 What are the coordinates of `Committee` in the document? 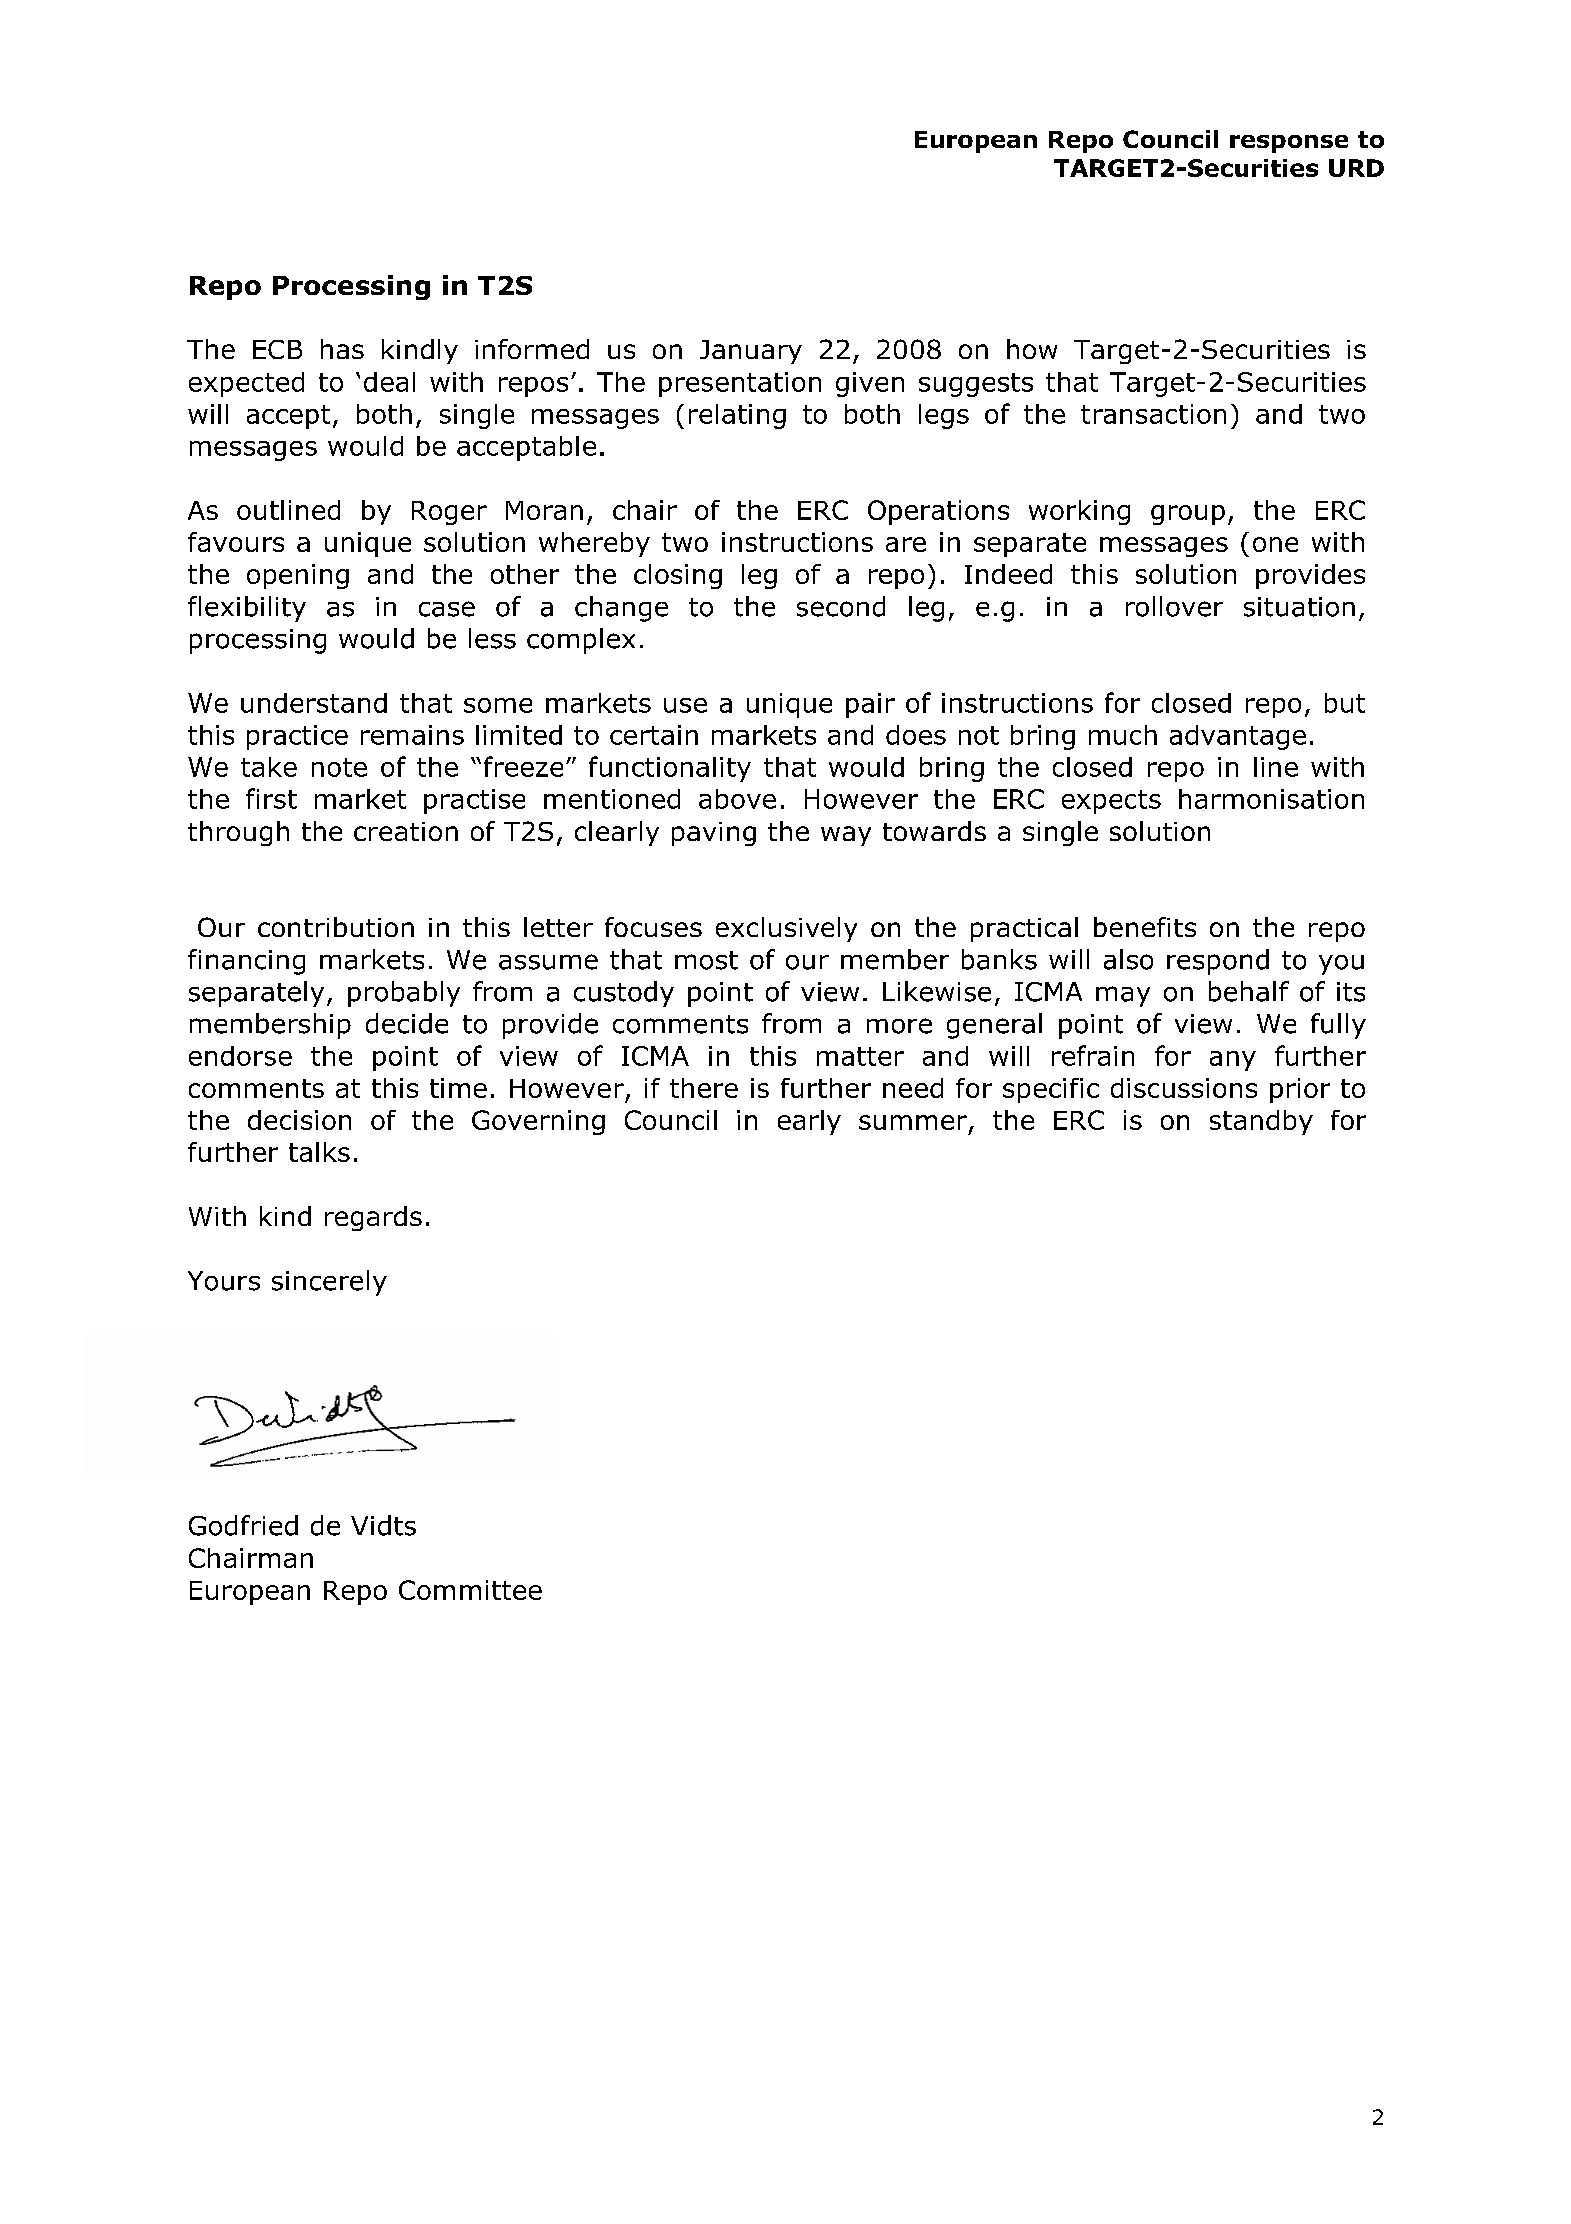 It's located at (470, 1590).
